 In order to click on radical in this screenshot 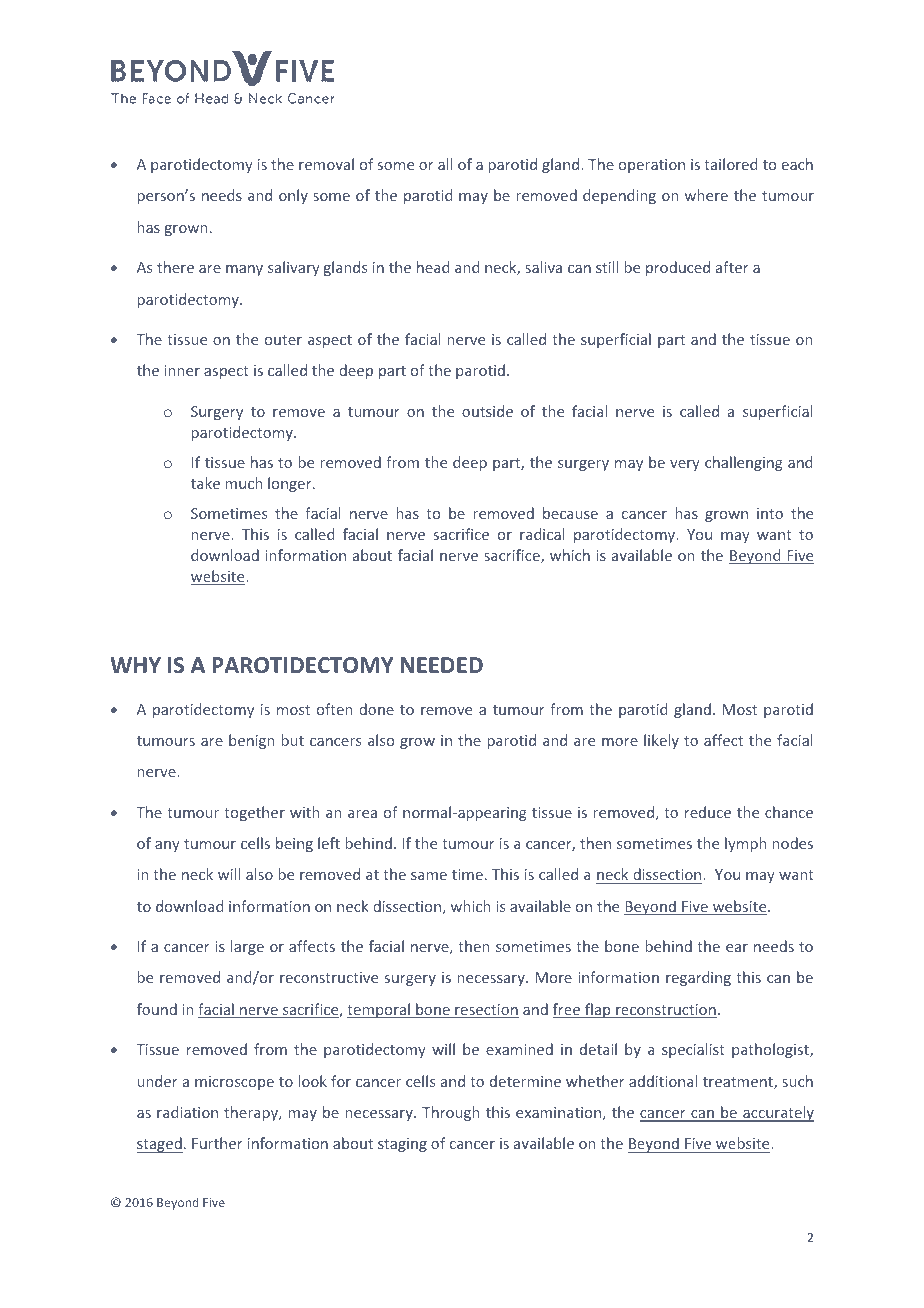, I will do `click(542, 534)`.
